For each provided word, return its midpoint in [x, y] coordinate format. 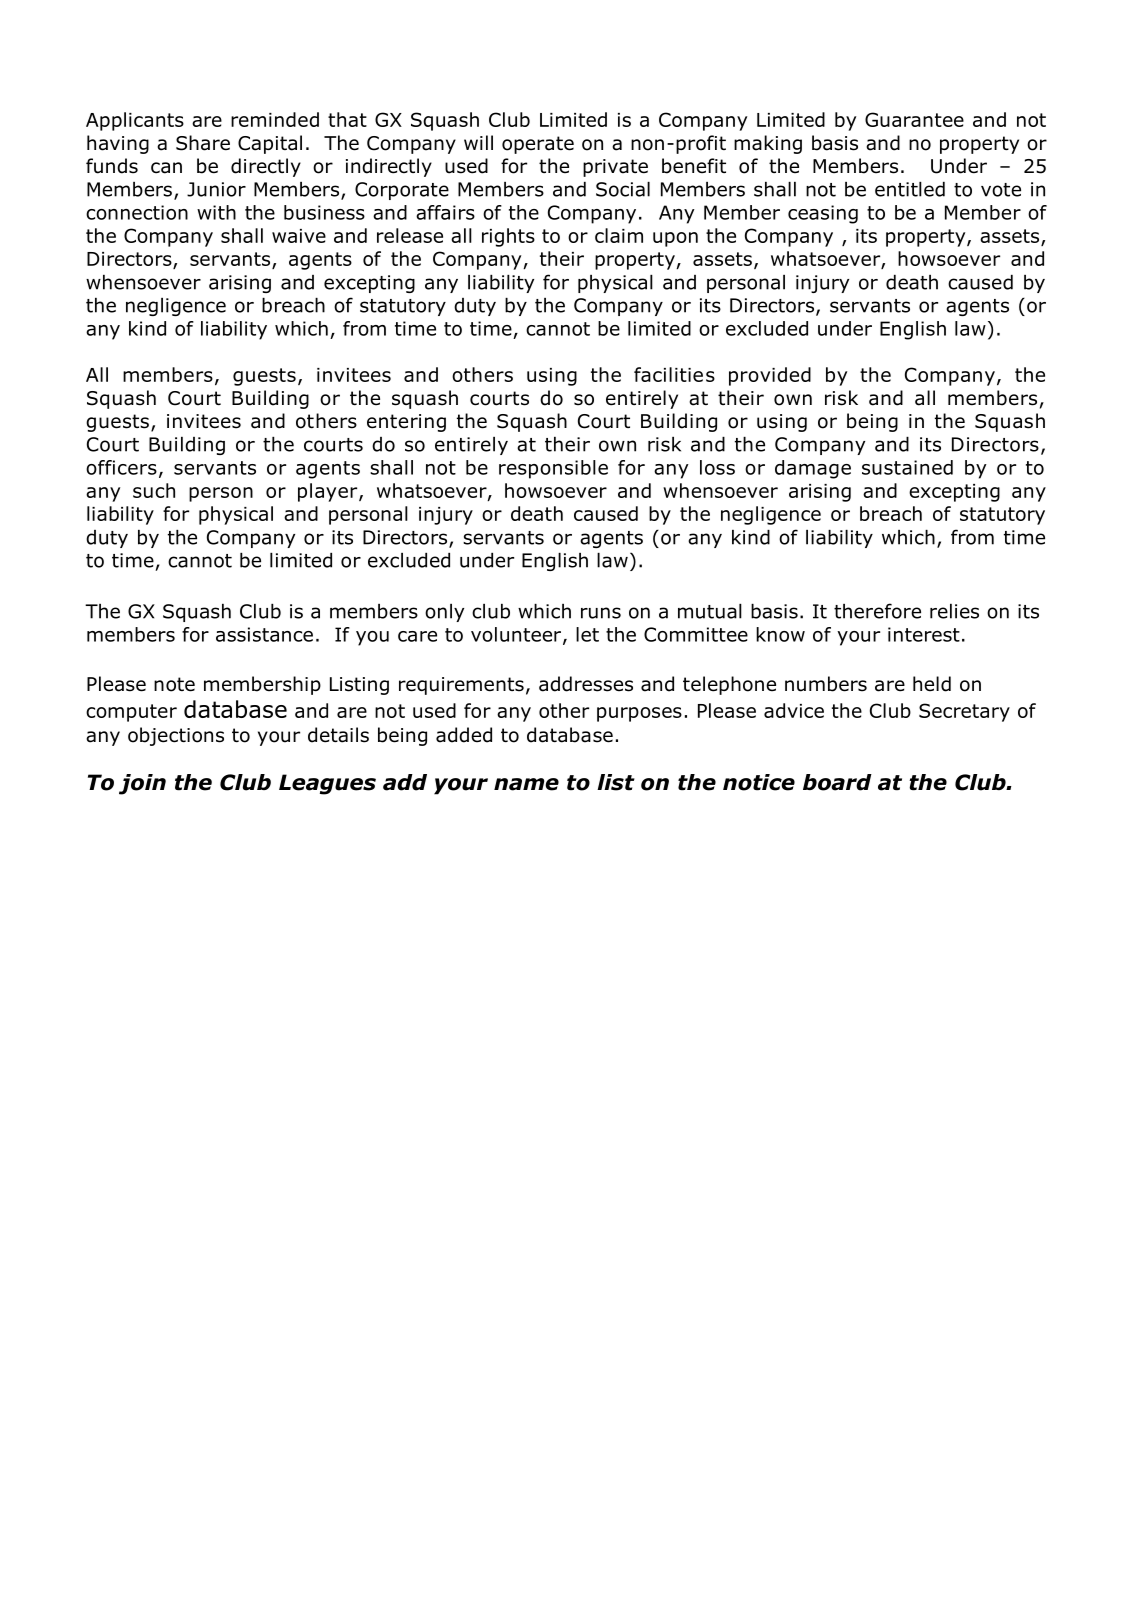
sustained [907, 467]
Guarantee [914, 119]
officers [121, 467]
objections [176, 736]
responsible [553, 469]
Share [203, 143]
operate [538, 145]
